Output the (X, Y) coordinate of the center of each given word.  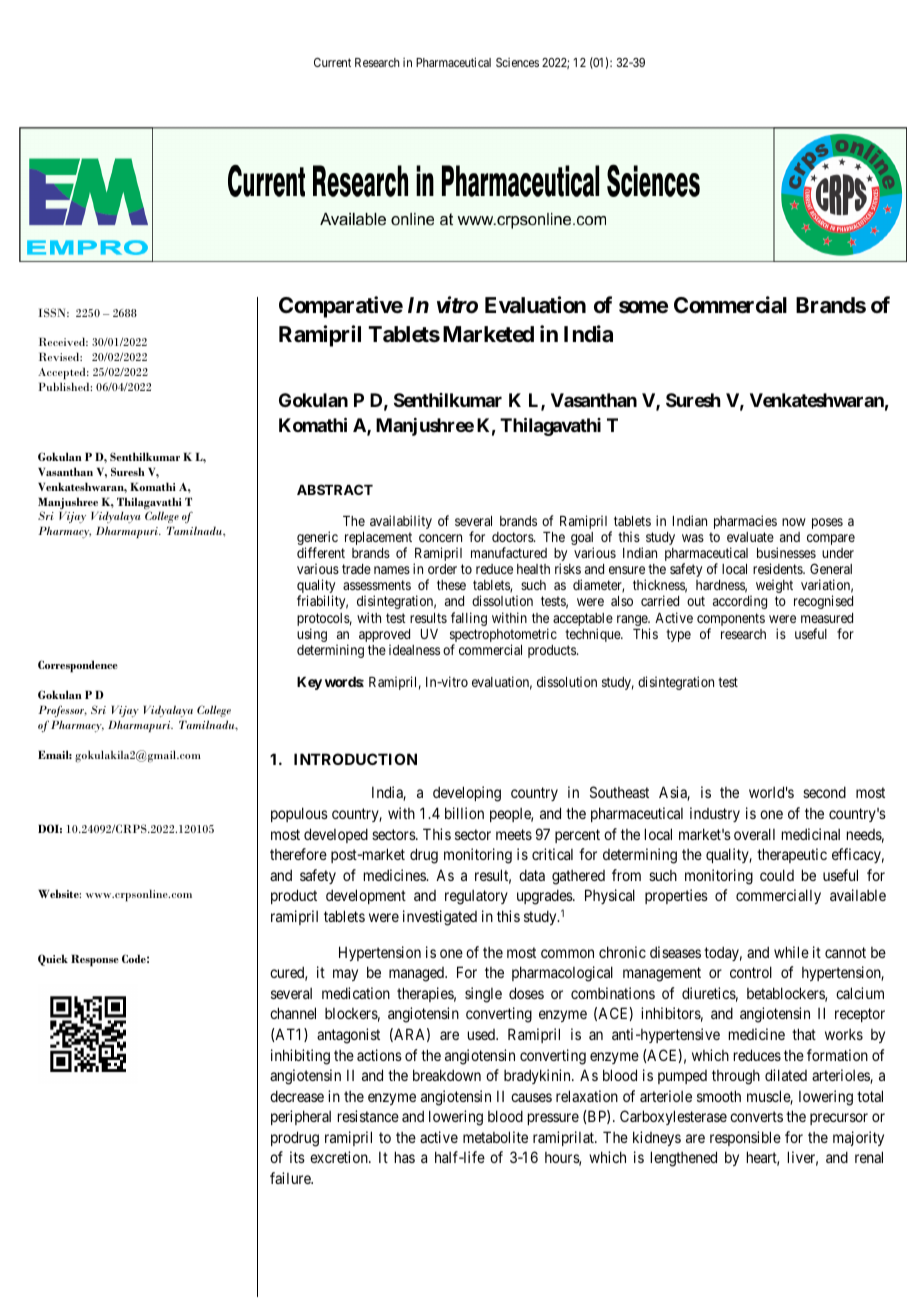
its (297, 1157)
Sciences (517, 62)
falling (469, 619)
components (731, 621)
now (794, 522)
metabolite (495, 1137)
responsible (745, 1138)
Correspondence (78, 666)
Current (332, 62)
